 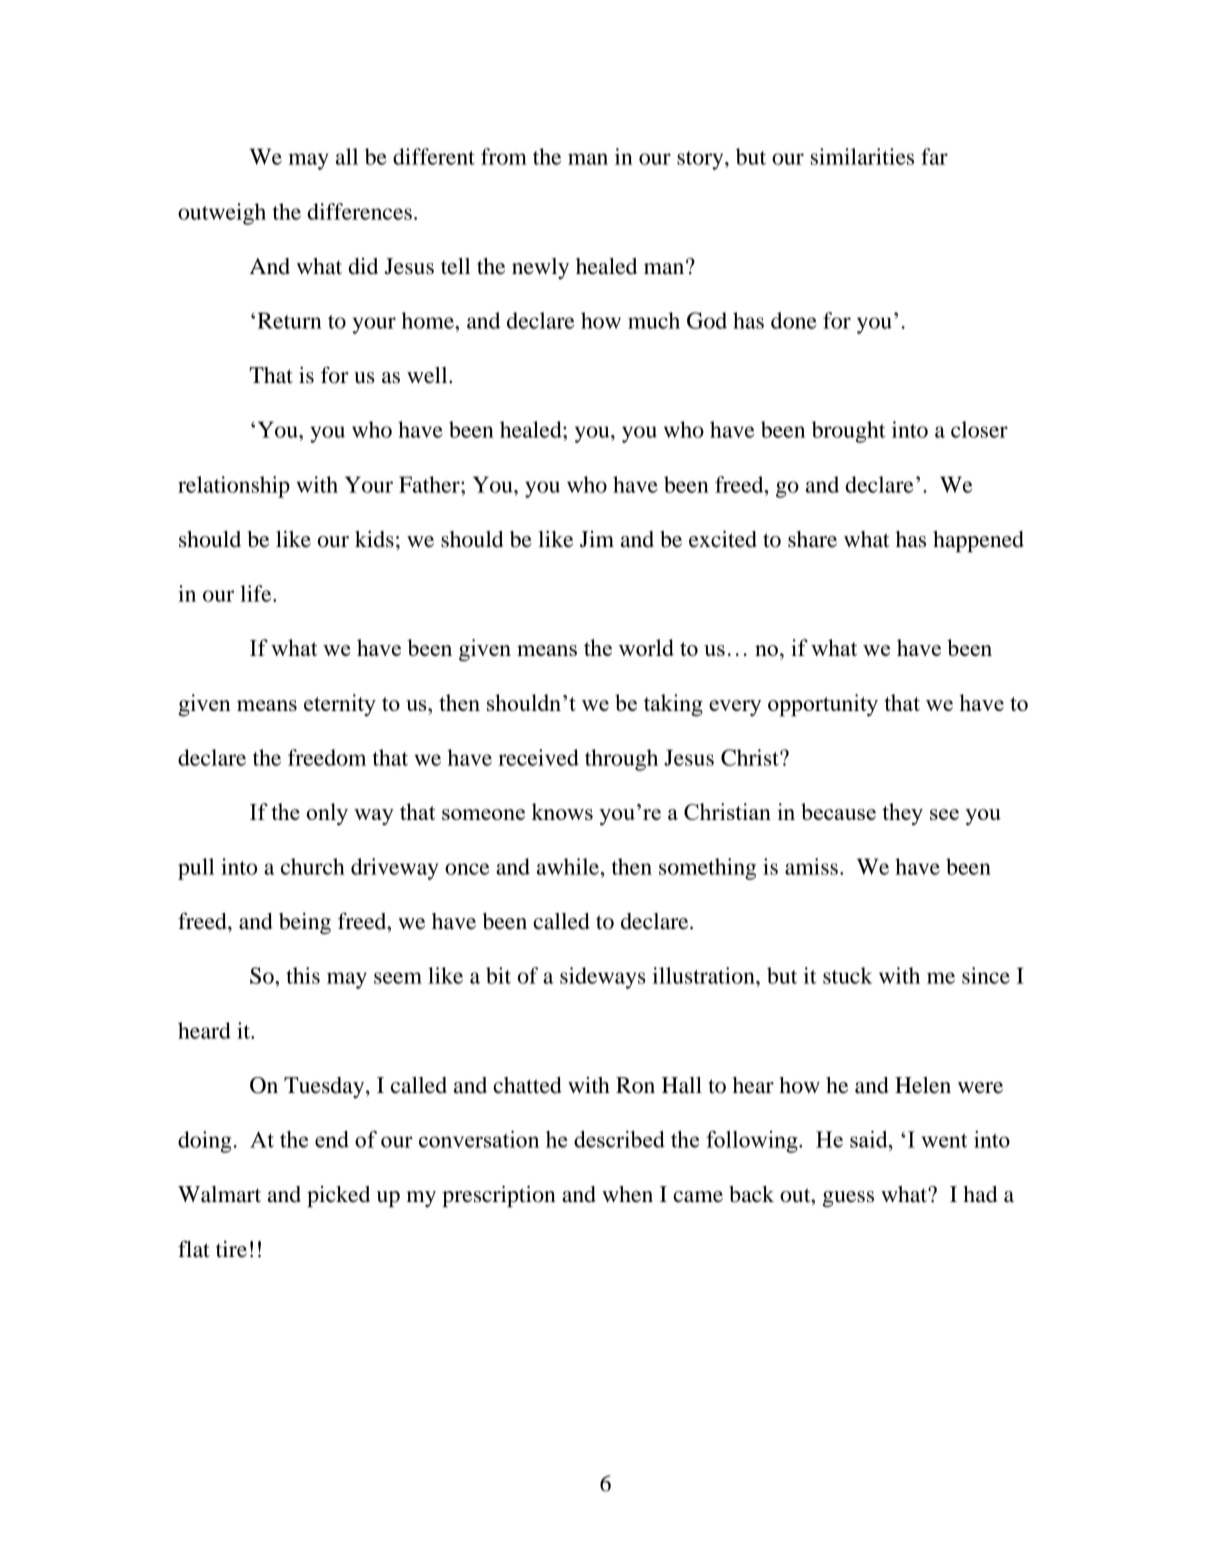 What do you see at coordinates (222, 214) in the document?
I see `outweigh` at bounding box center [222, 214].
